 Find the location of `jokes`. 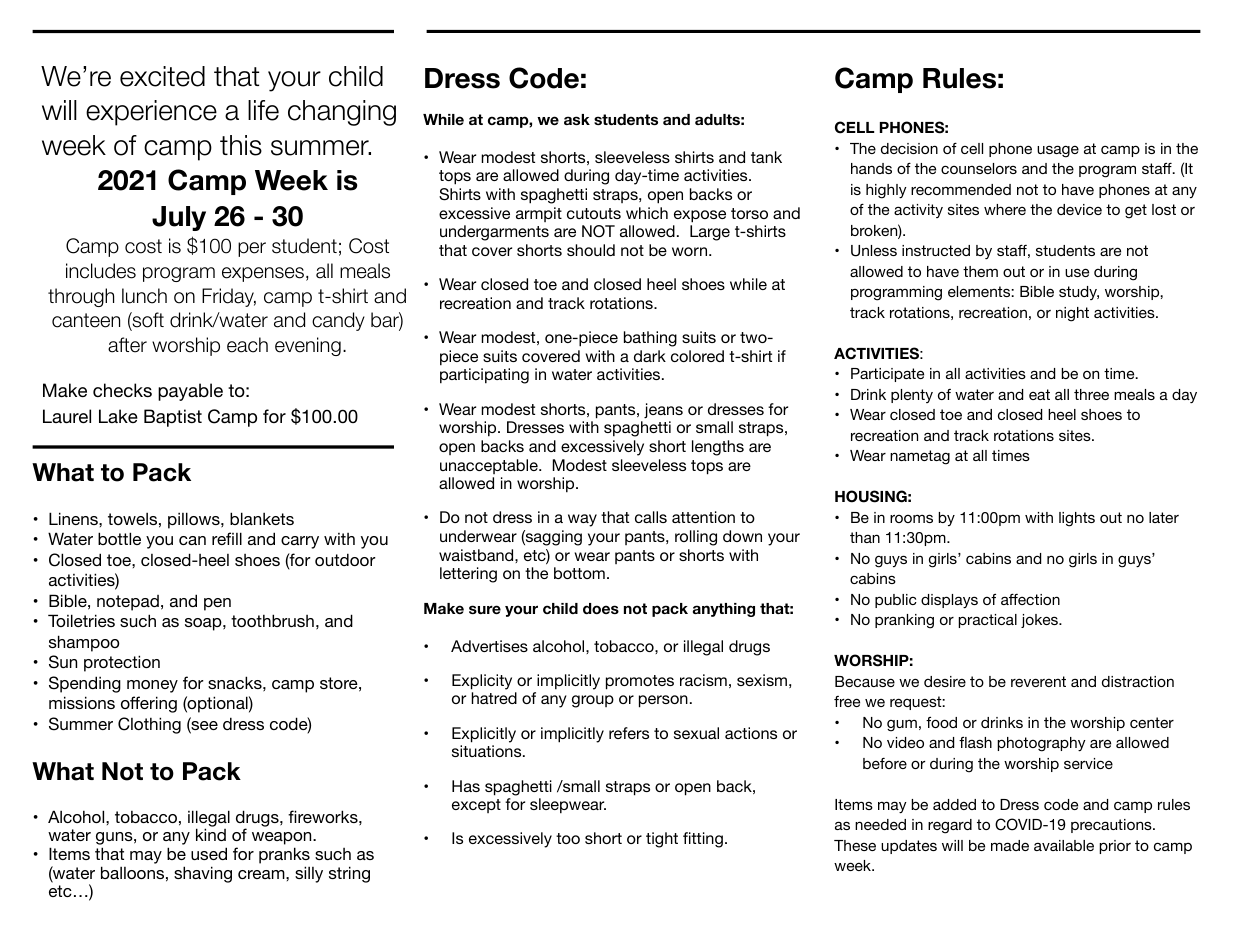

jokes is located at coordinates (1040, 621).
